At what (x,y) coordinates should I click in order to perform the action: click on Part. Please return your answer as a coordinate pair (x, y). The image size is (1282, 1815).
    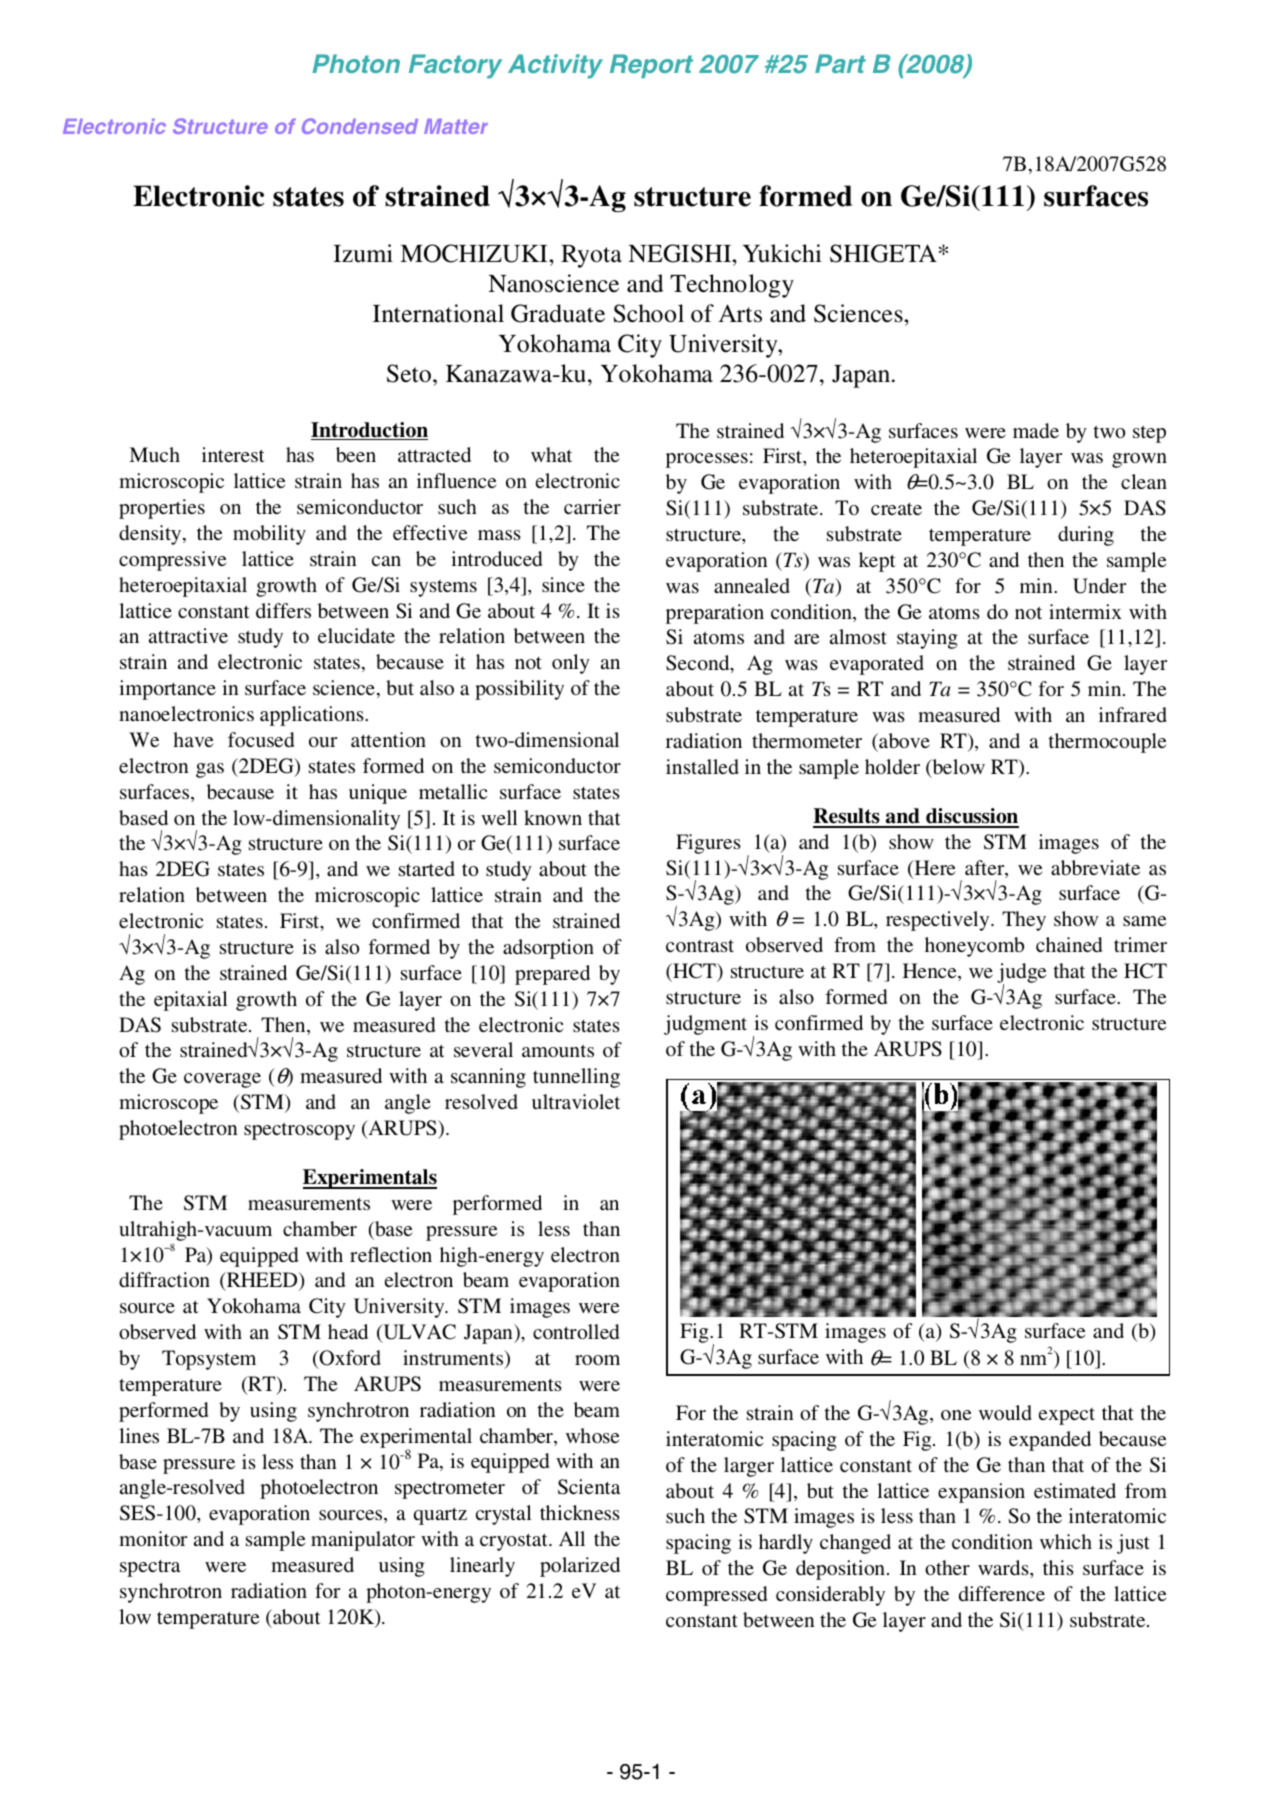
    Looking at the image, I should click on (840, 63).
